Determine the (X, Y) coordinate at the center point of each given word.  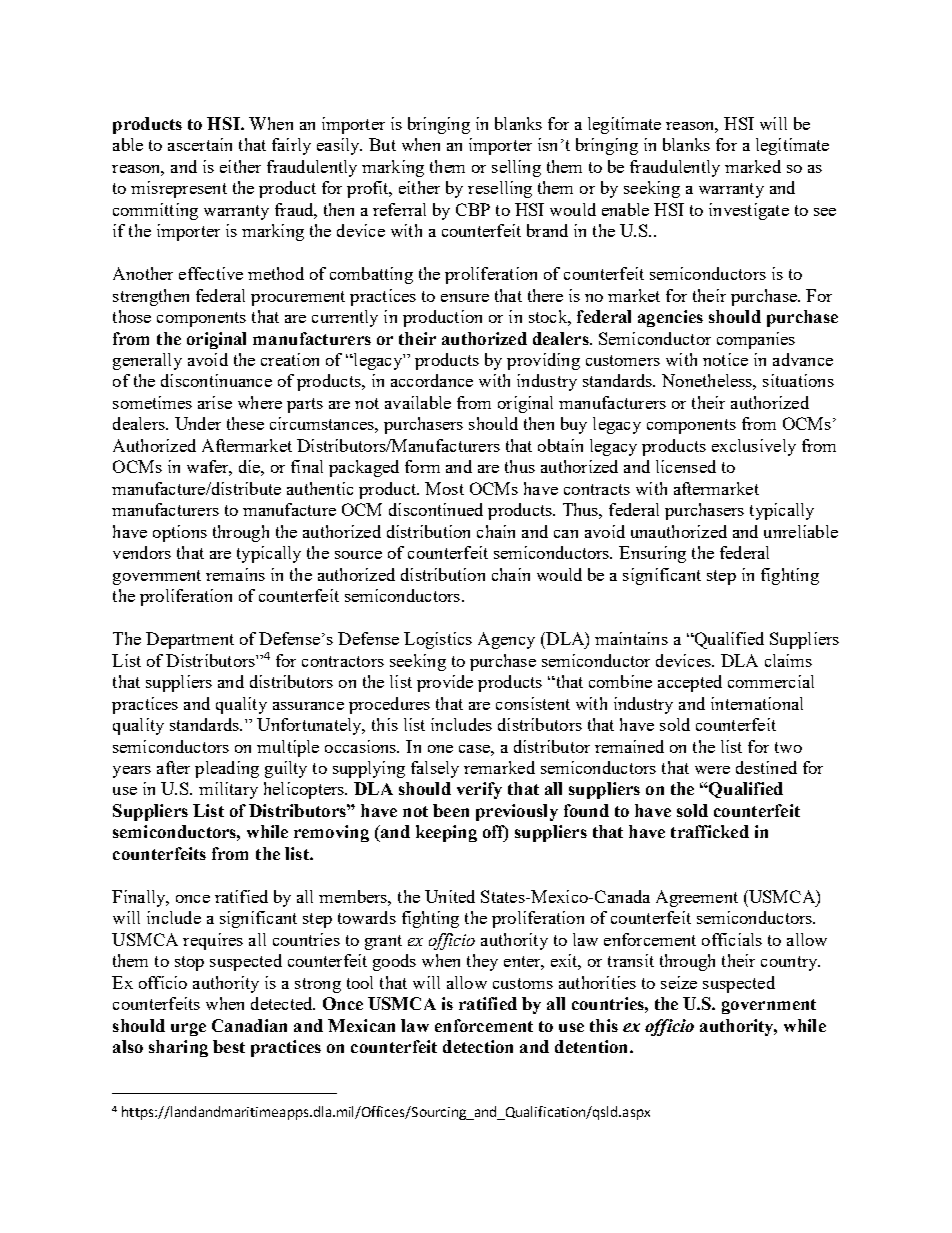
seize (679, 982)
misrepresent (179, 189)
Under (198, 423)
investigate (749, 211)
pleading (227, 769)
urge (188, 1029)
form (422, 466)
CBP (473, 209)
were (712, 770)
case (475, 749)
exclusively (754, 447)
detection (478, 1046)
